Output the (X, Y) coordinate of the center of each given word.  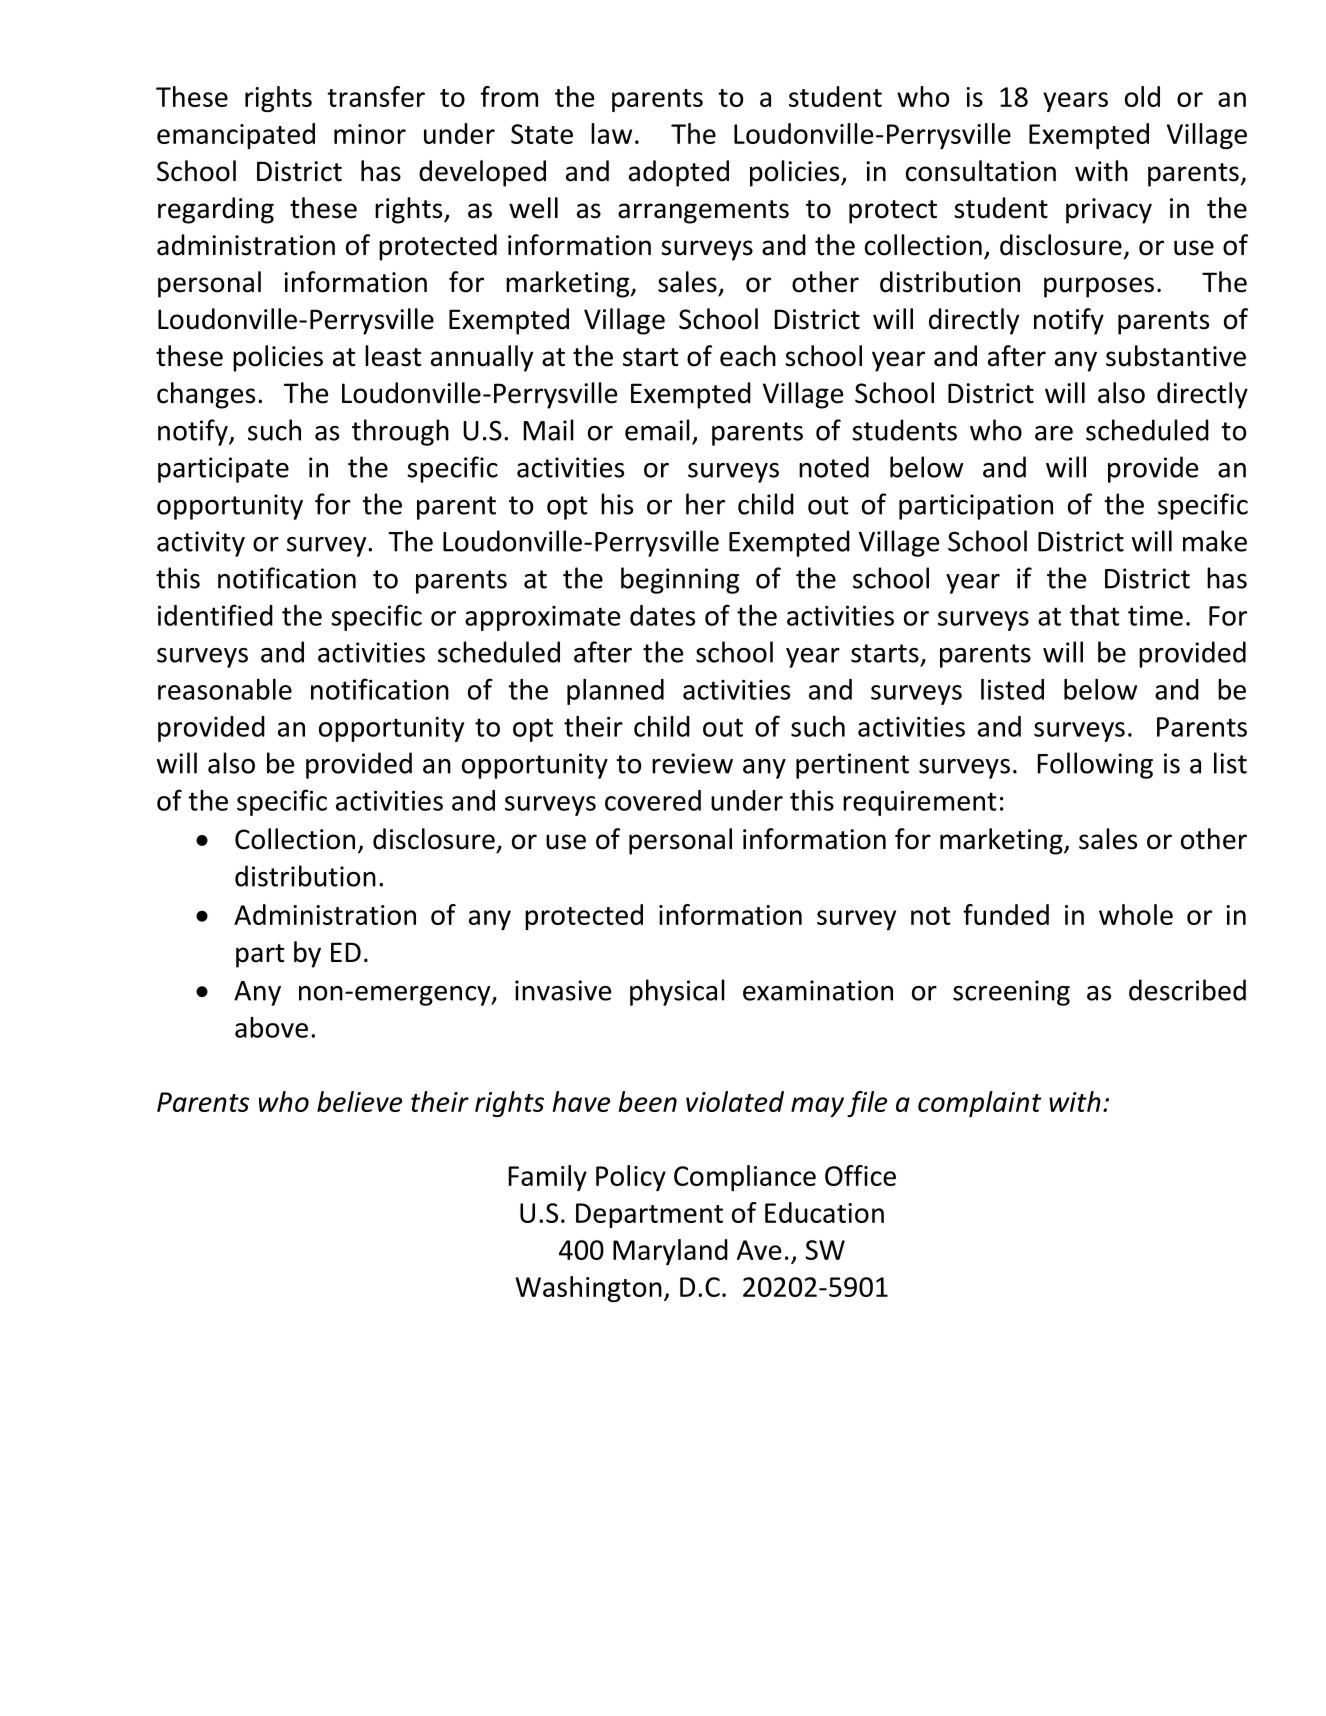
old (1142, 96)
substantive (1176, 356)
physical (677, 992)
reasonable (225, 689)
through (400, 432)
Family (548, 1178)
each (748, 356)
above (271, 1027)
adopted (679, 173)
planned (615, 692)
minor (370, 134)
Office (860, 1175)
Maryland (670, 1252)
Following (1095, 765)
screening (1011, 993)
